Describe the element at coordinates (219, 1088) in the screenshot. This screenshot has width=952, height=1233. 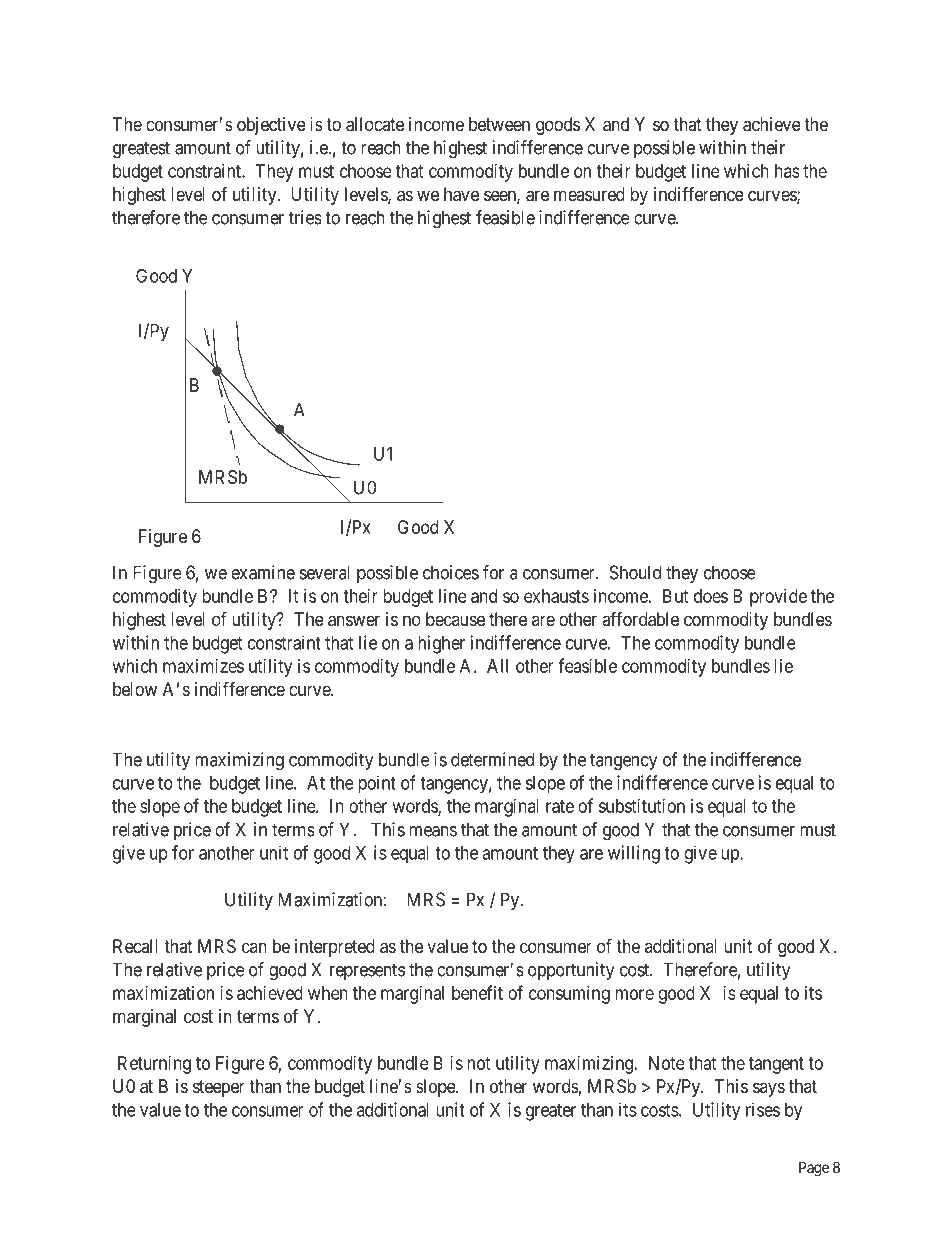
I see `steeper` at that location.
